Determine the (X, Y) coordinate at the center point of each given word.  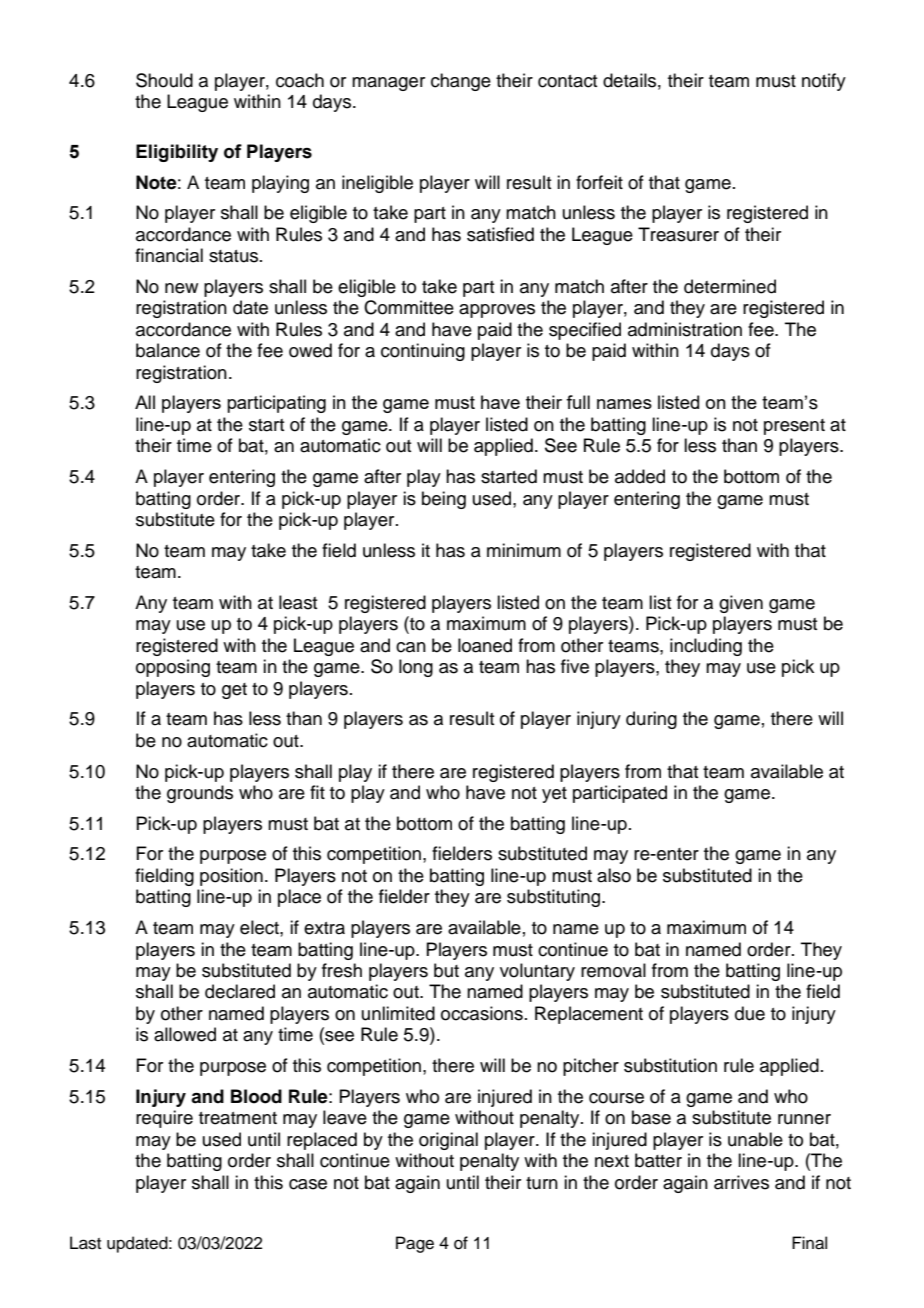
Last (85, 1243)
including (706, 647)
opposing (173, 668)
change (461, 82)
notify (824, 82)
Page (415, 1244)
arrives (741, 1182)
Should (164, 80)
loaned (485, 645)
